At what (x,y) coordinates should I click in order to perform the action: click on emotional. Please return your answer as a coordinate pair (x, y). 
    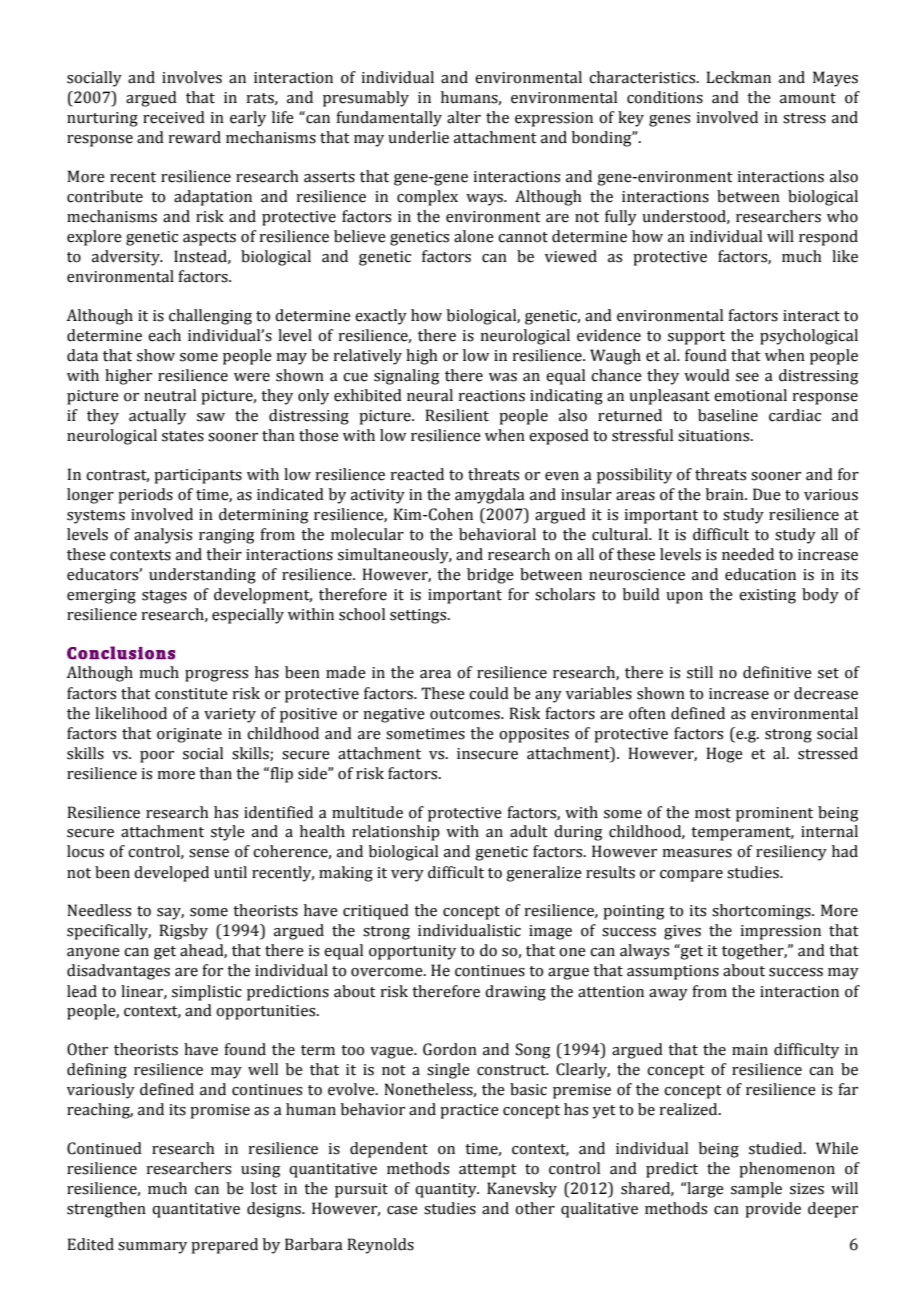
    Looking at the image, I should click on (750, 395).
